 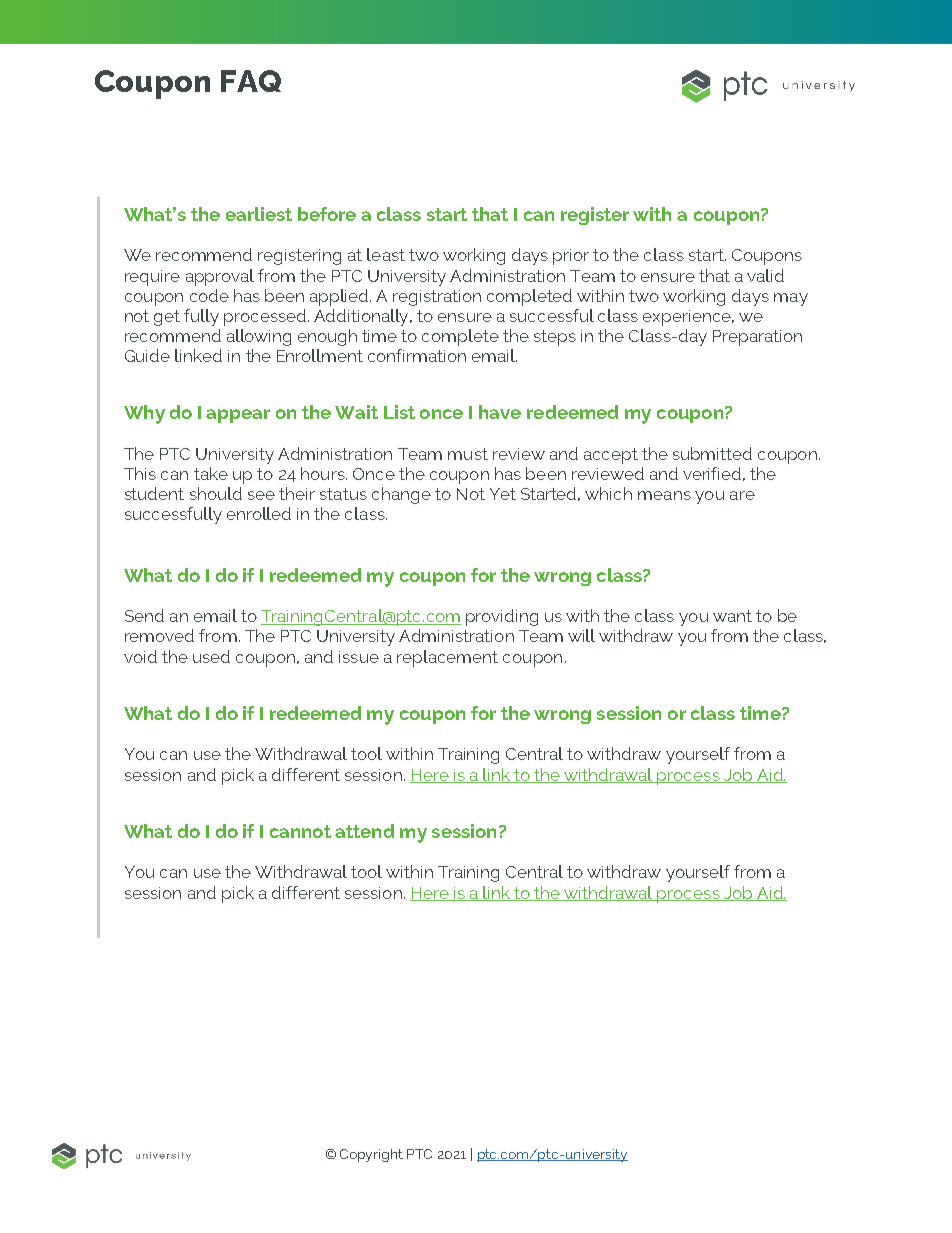 What do you see at coordinates (251, 81) in the screenshot?
I see `FAQ` at bounding box center [251, 81].
